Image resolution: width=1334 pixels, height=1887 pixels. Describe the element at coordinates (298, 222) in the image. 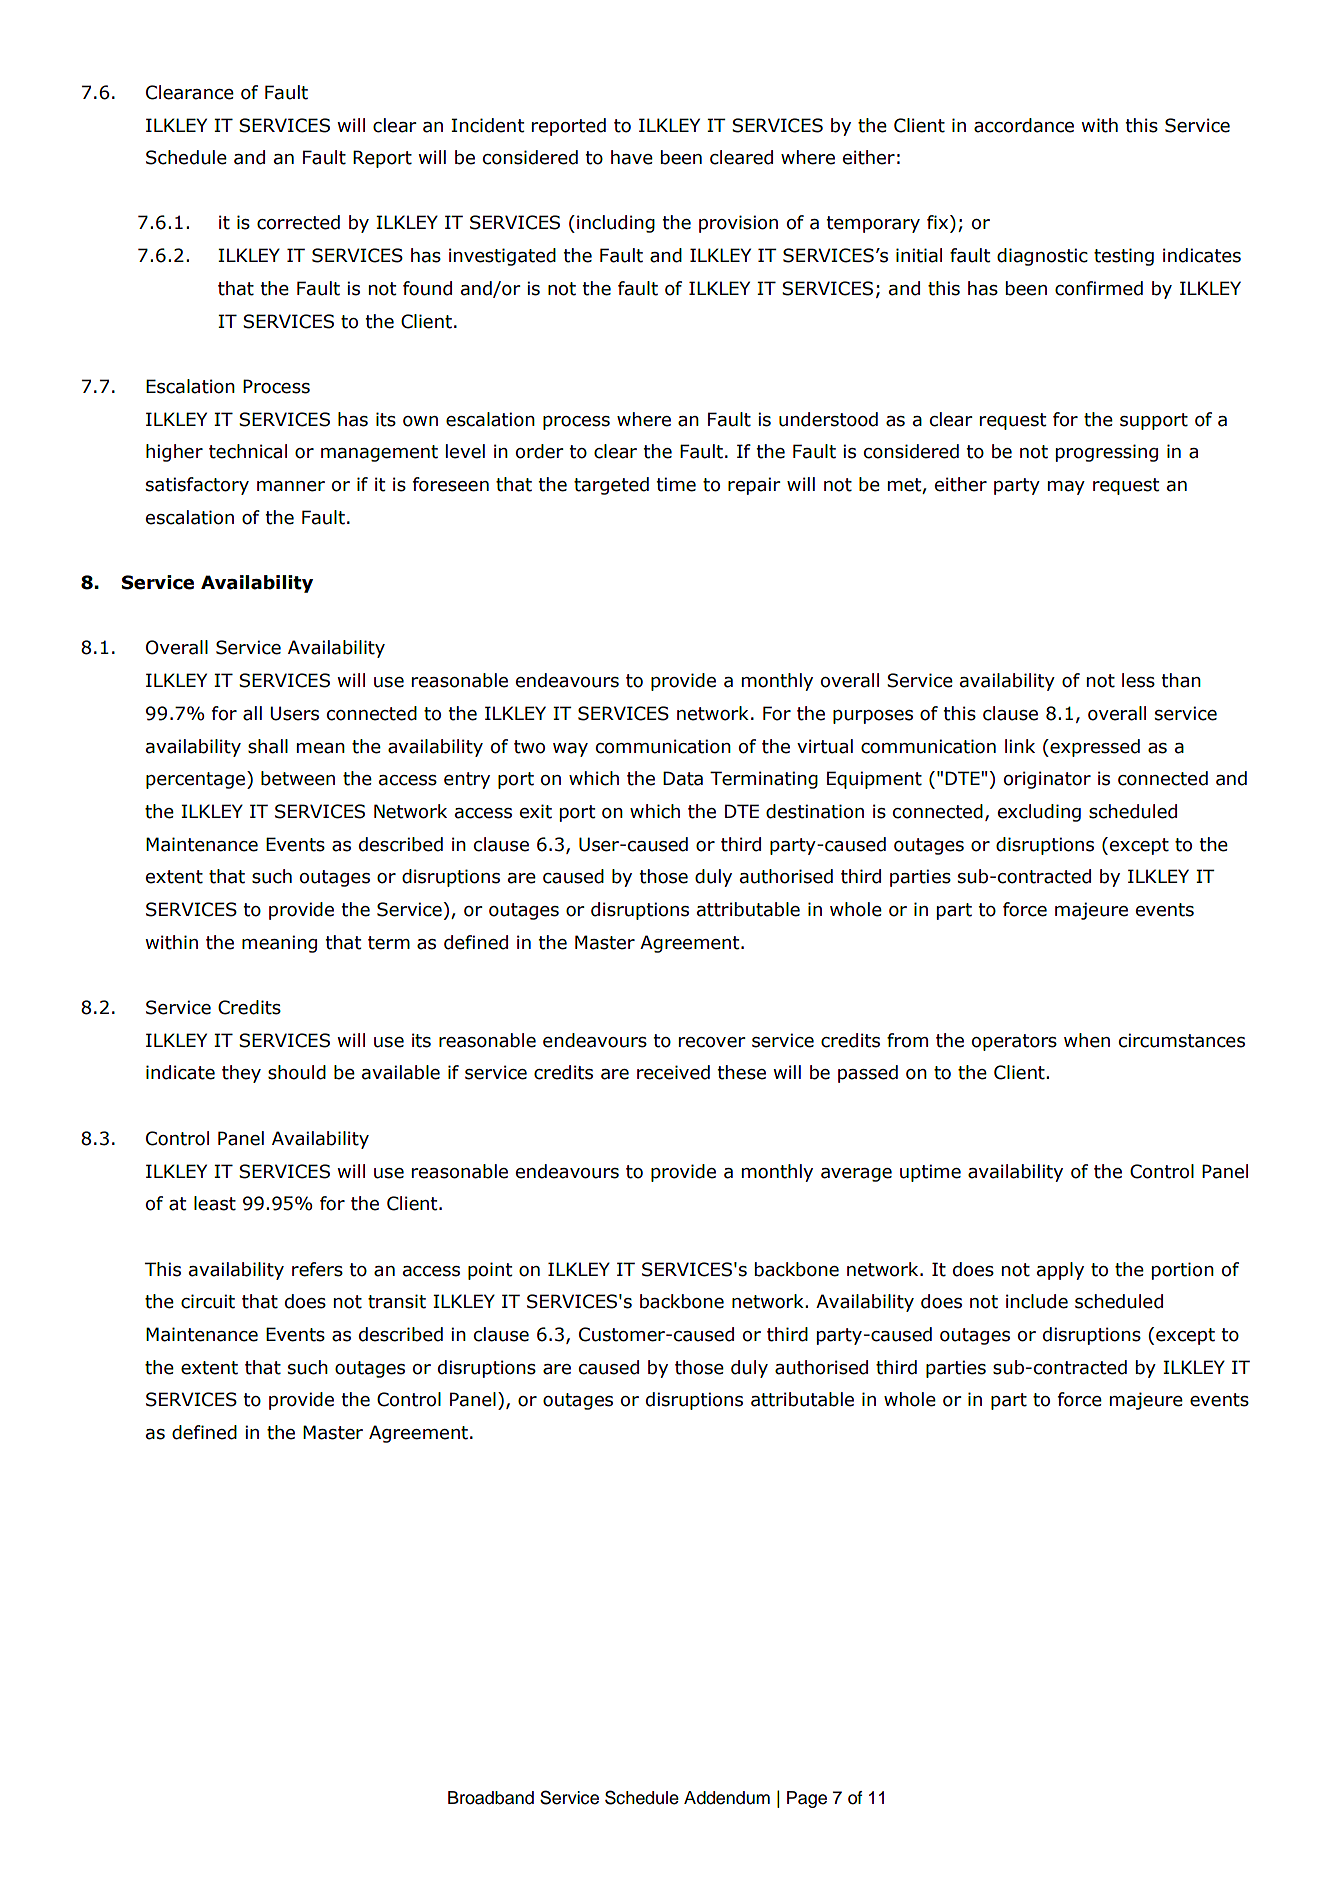

I see `corrected` at that location.
